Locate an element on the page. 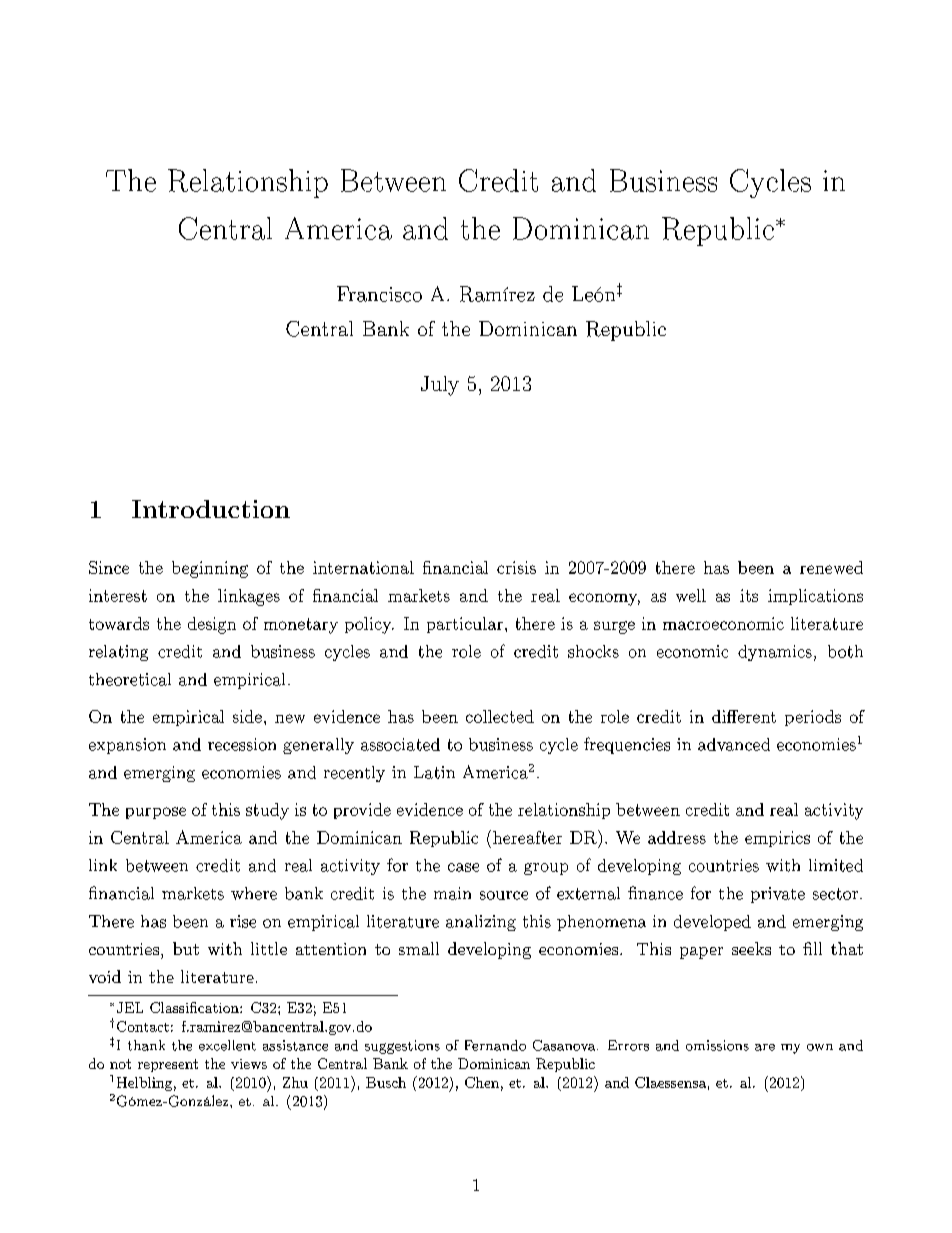 This document has height=1233, width=952. rise is located at coordinates (243, 921).
